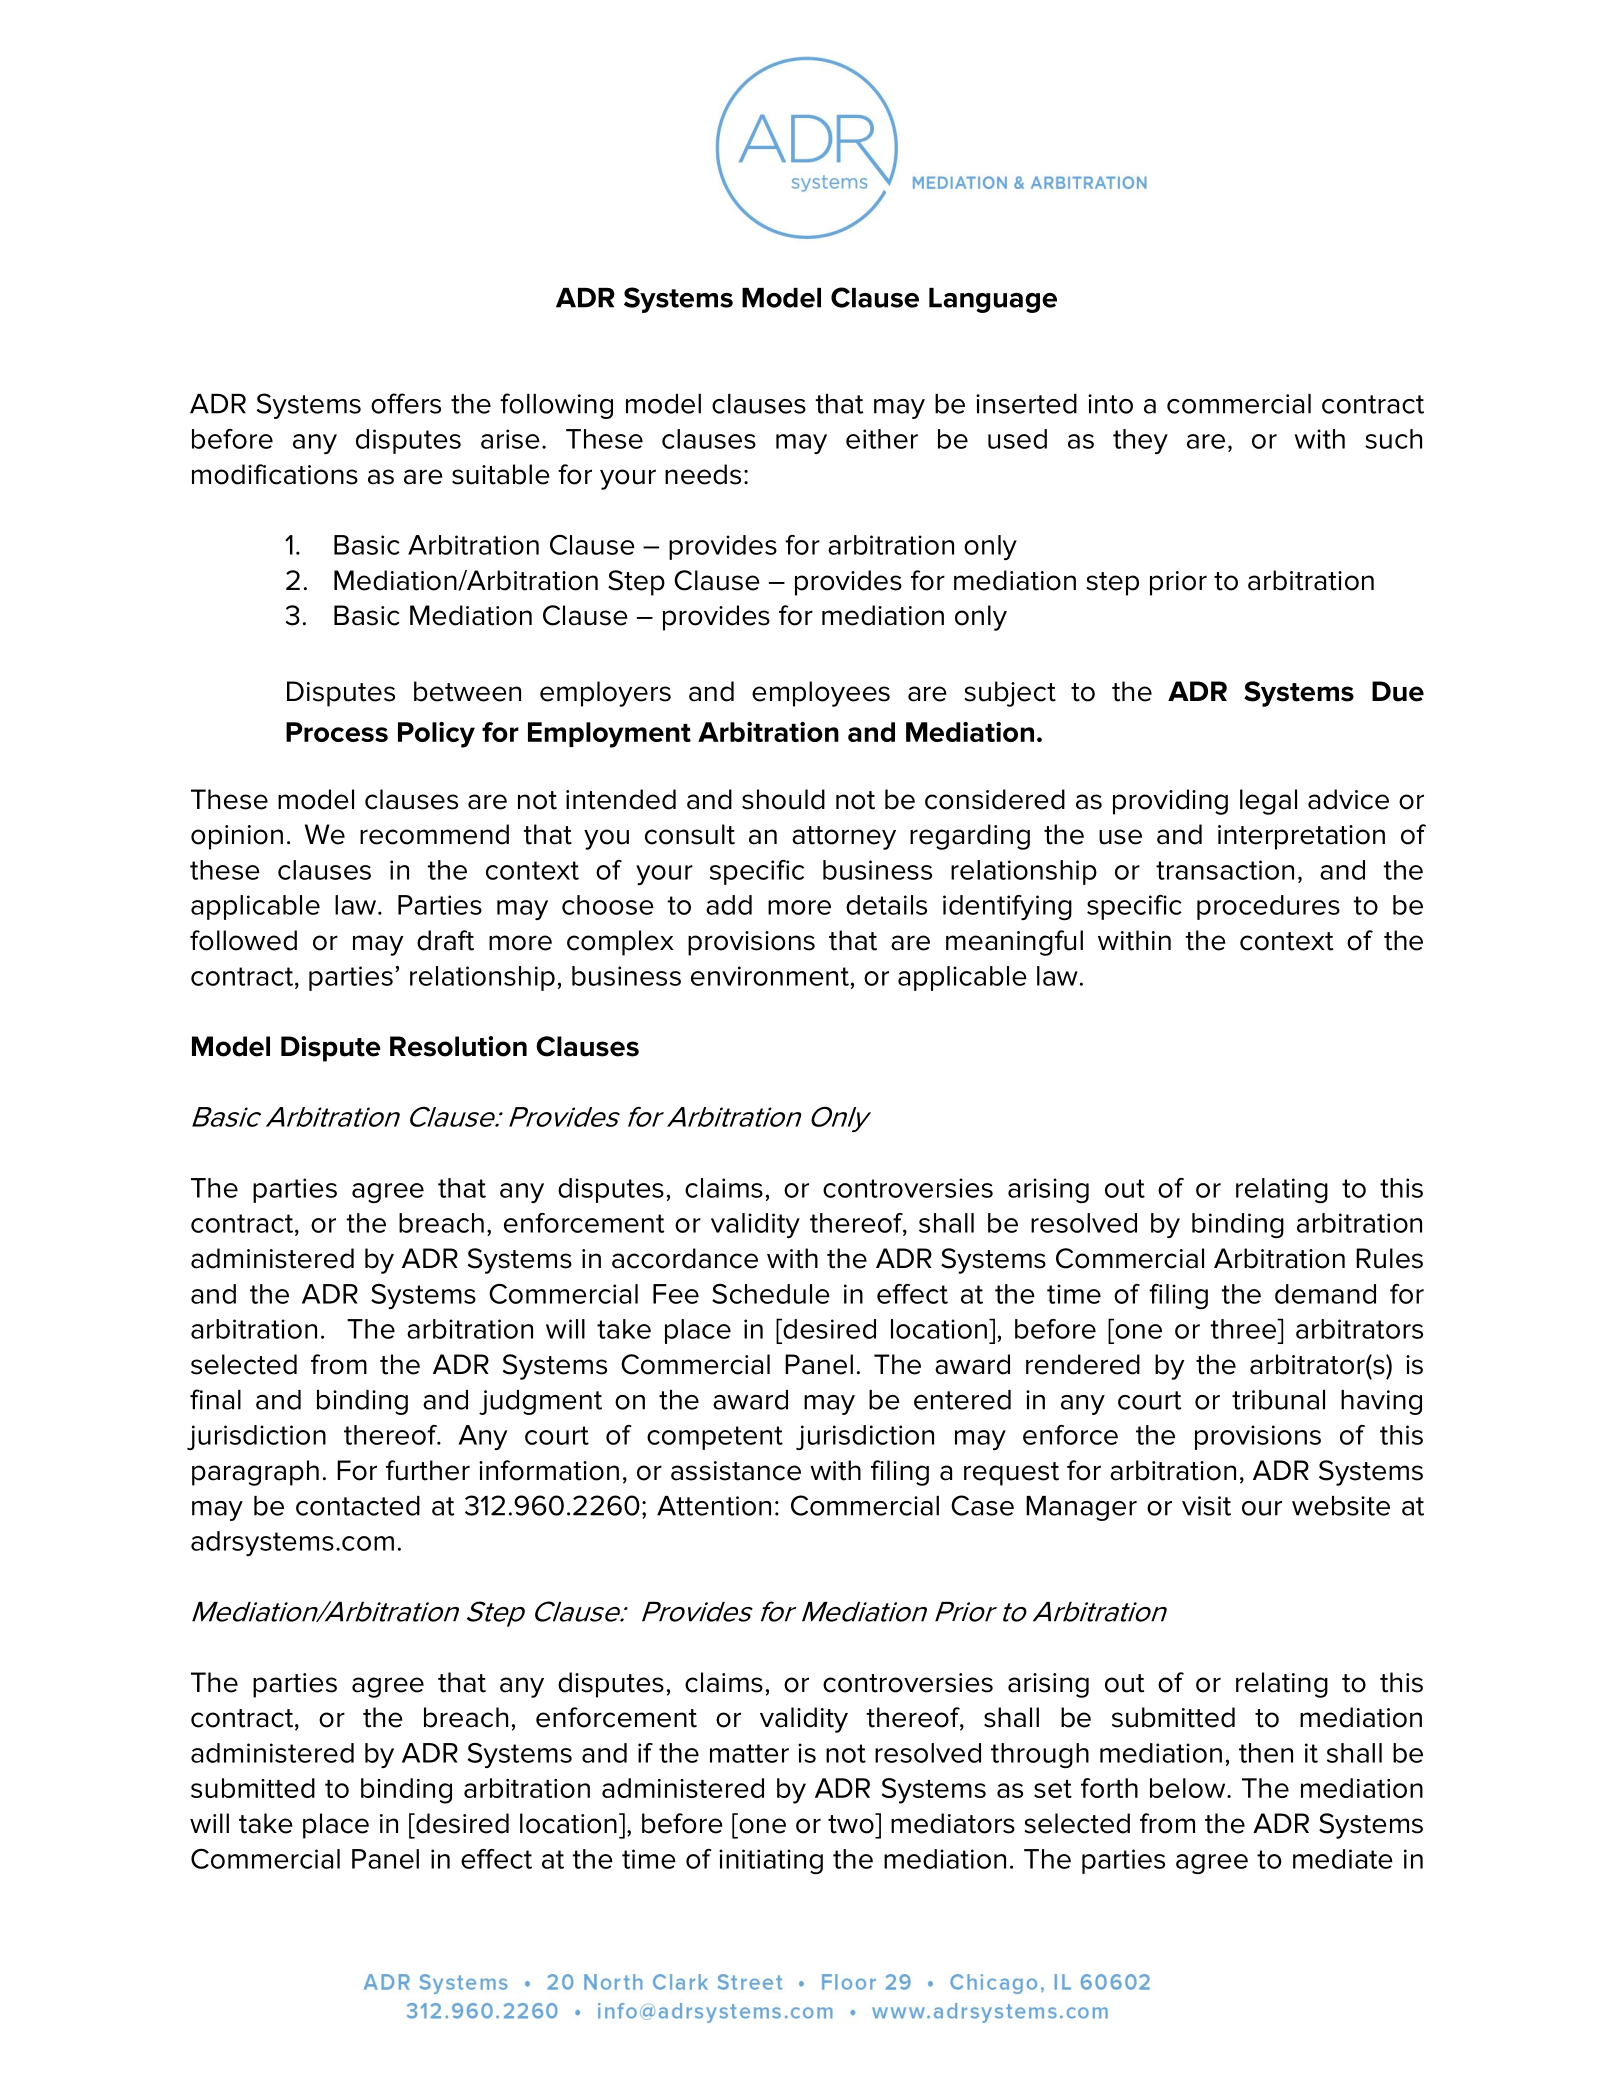 Image resolution: width=1614 pixels, height=2088 pixels. I want to click on three, so click(1244, 1329).
